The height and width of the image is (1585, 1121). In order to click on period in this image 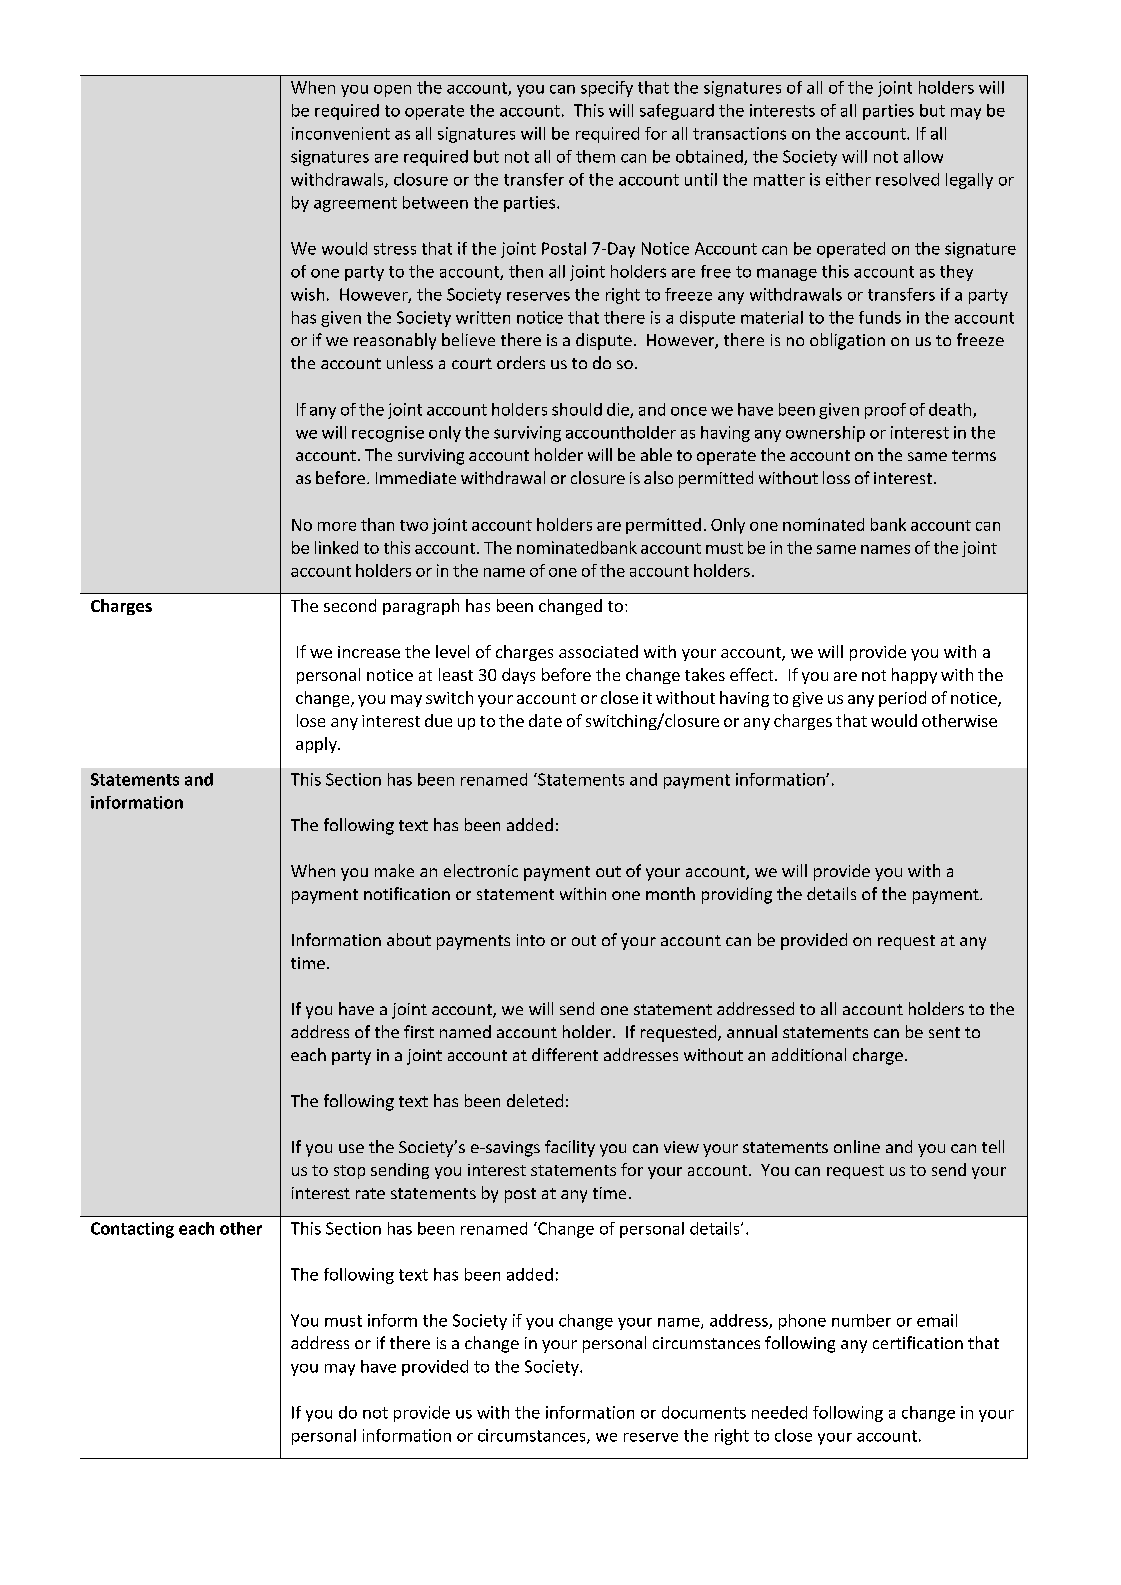, I will do `click(902, 699)`.
